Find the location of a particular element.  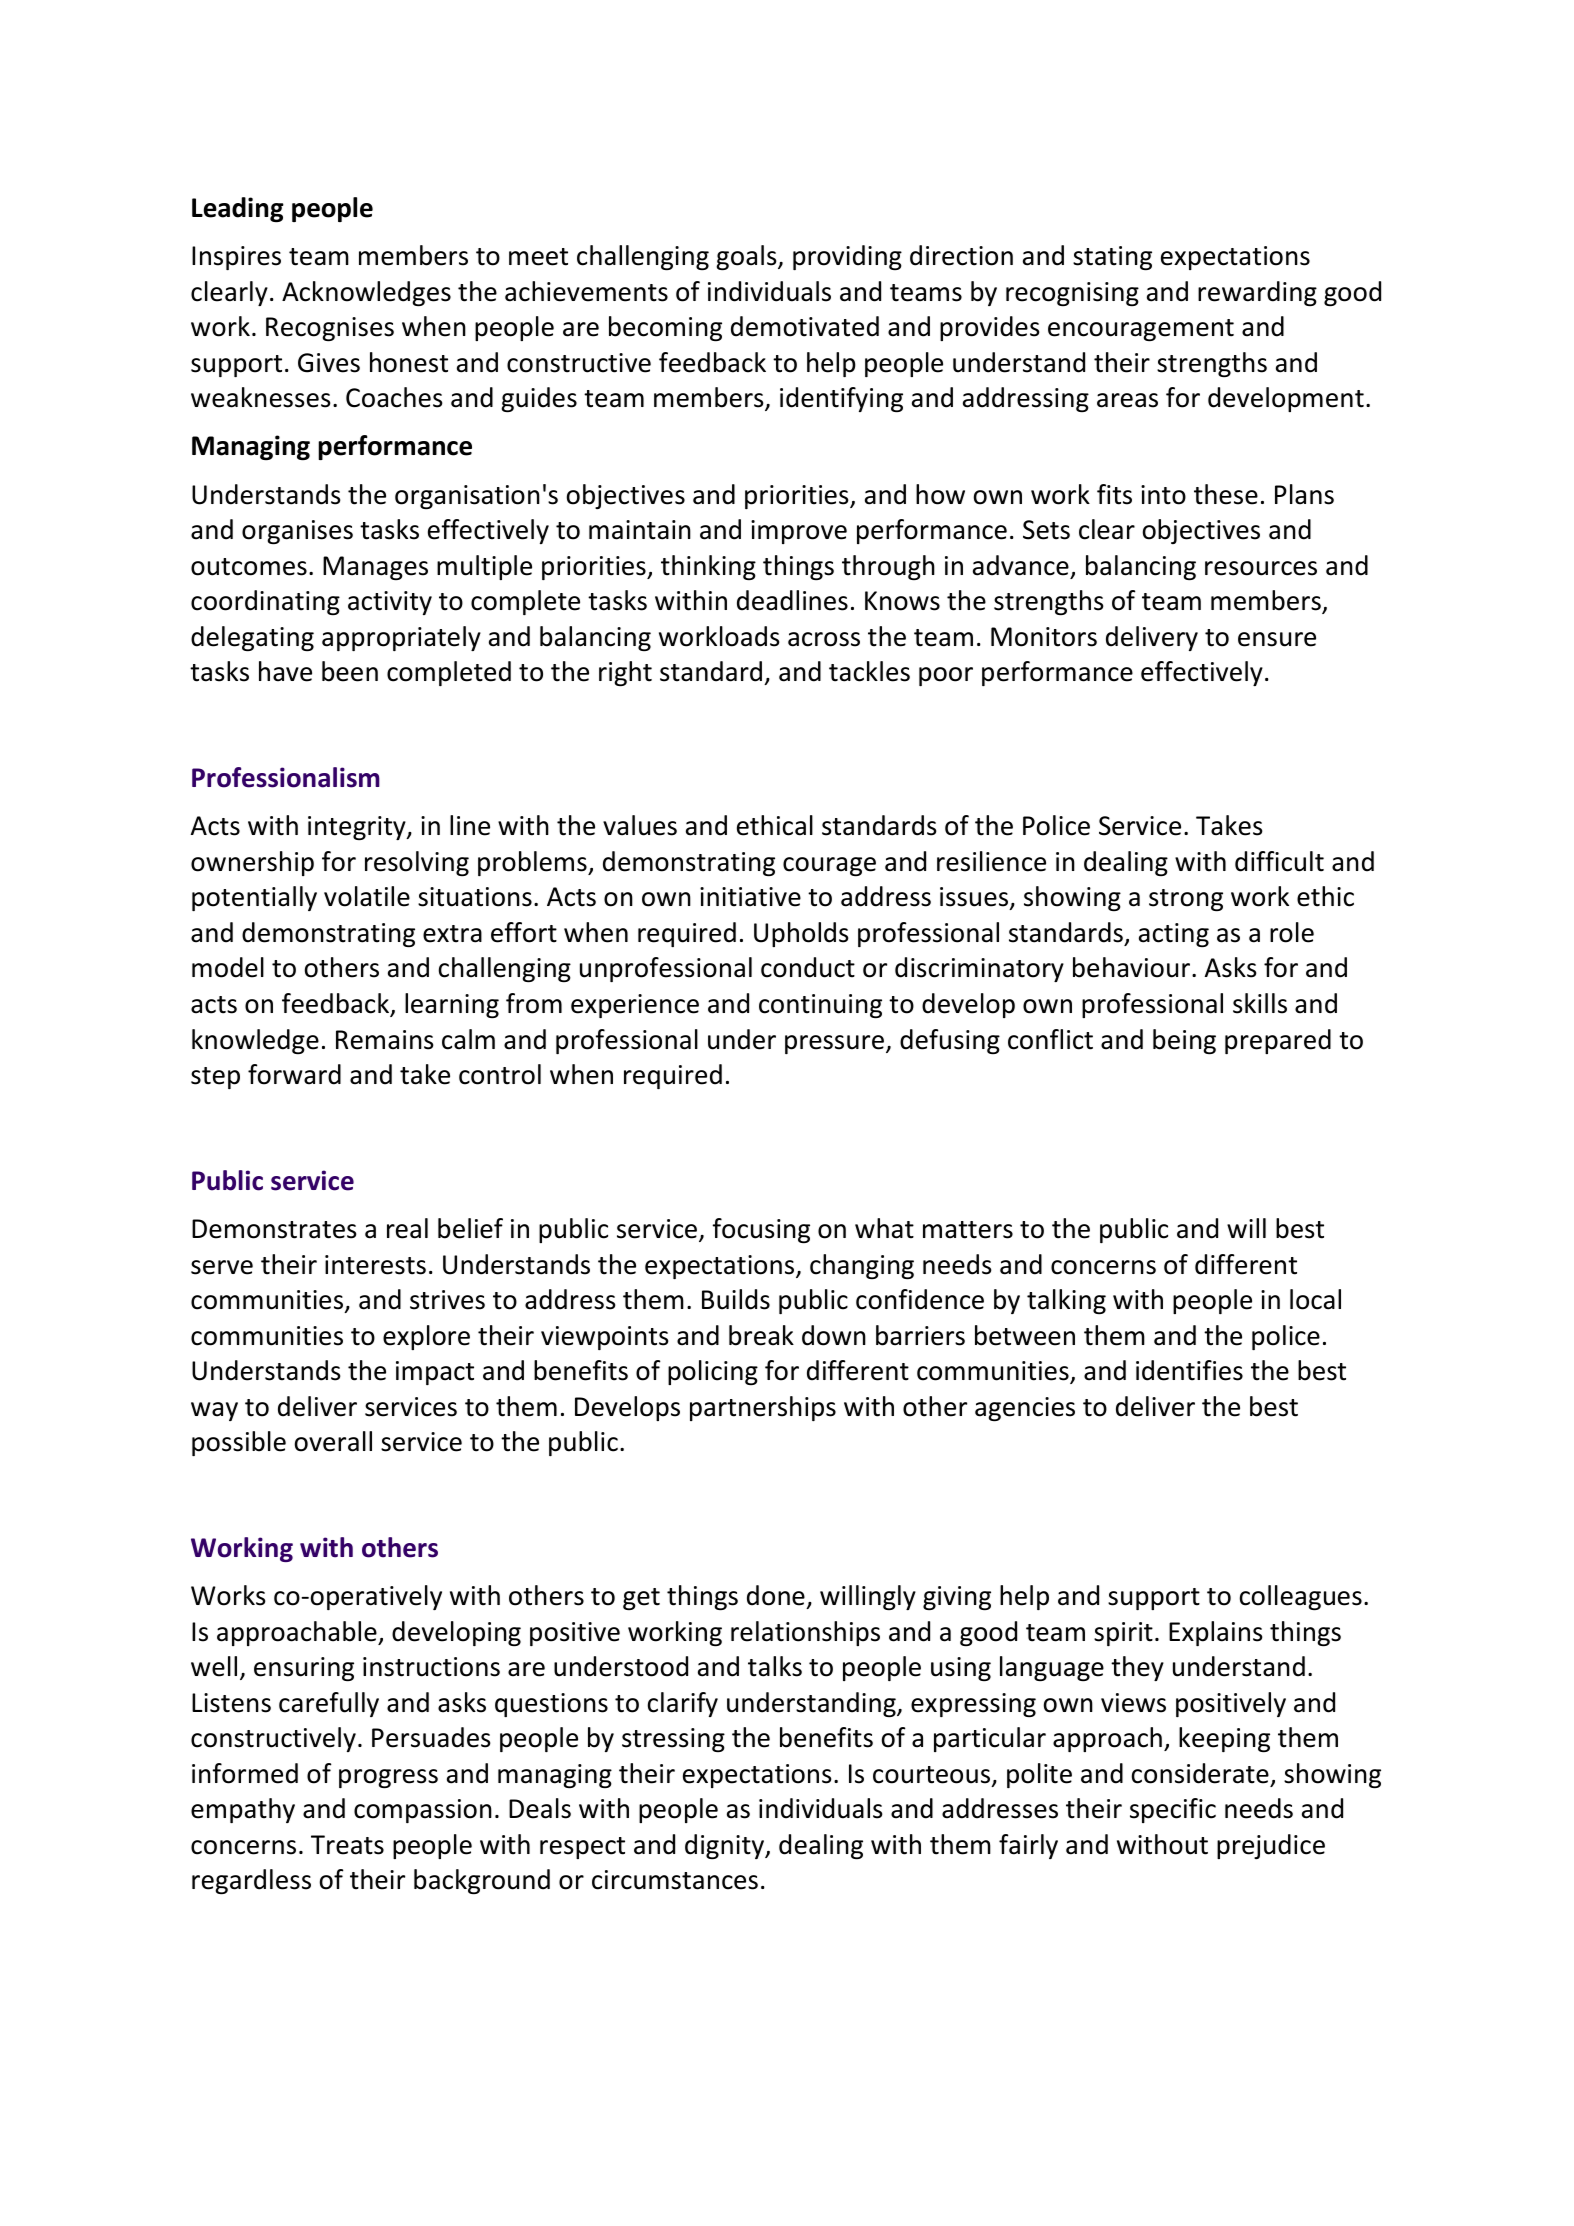

Recognises is located at coordinates (330, 329).
